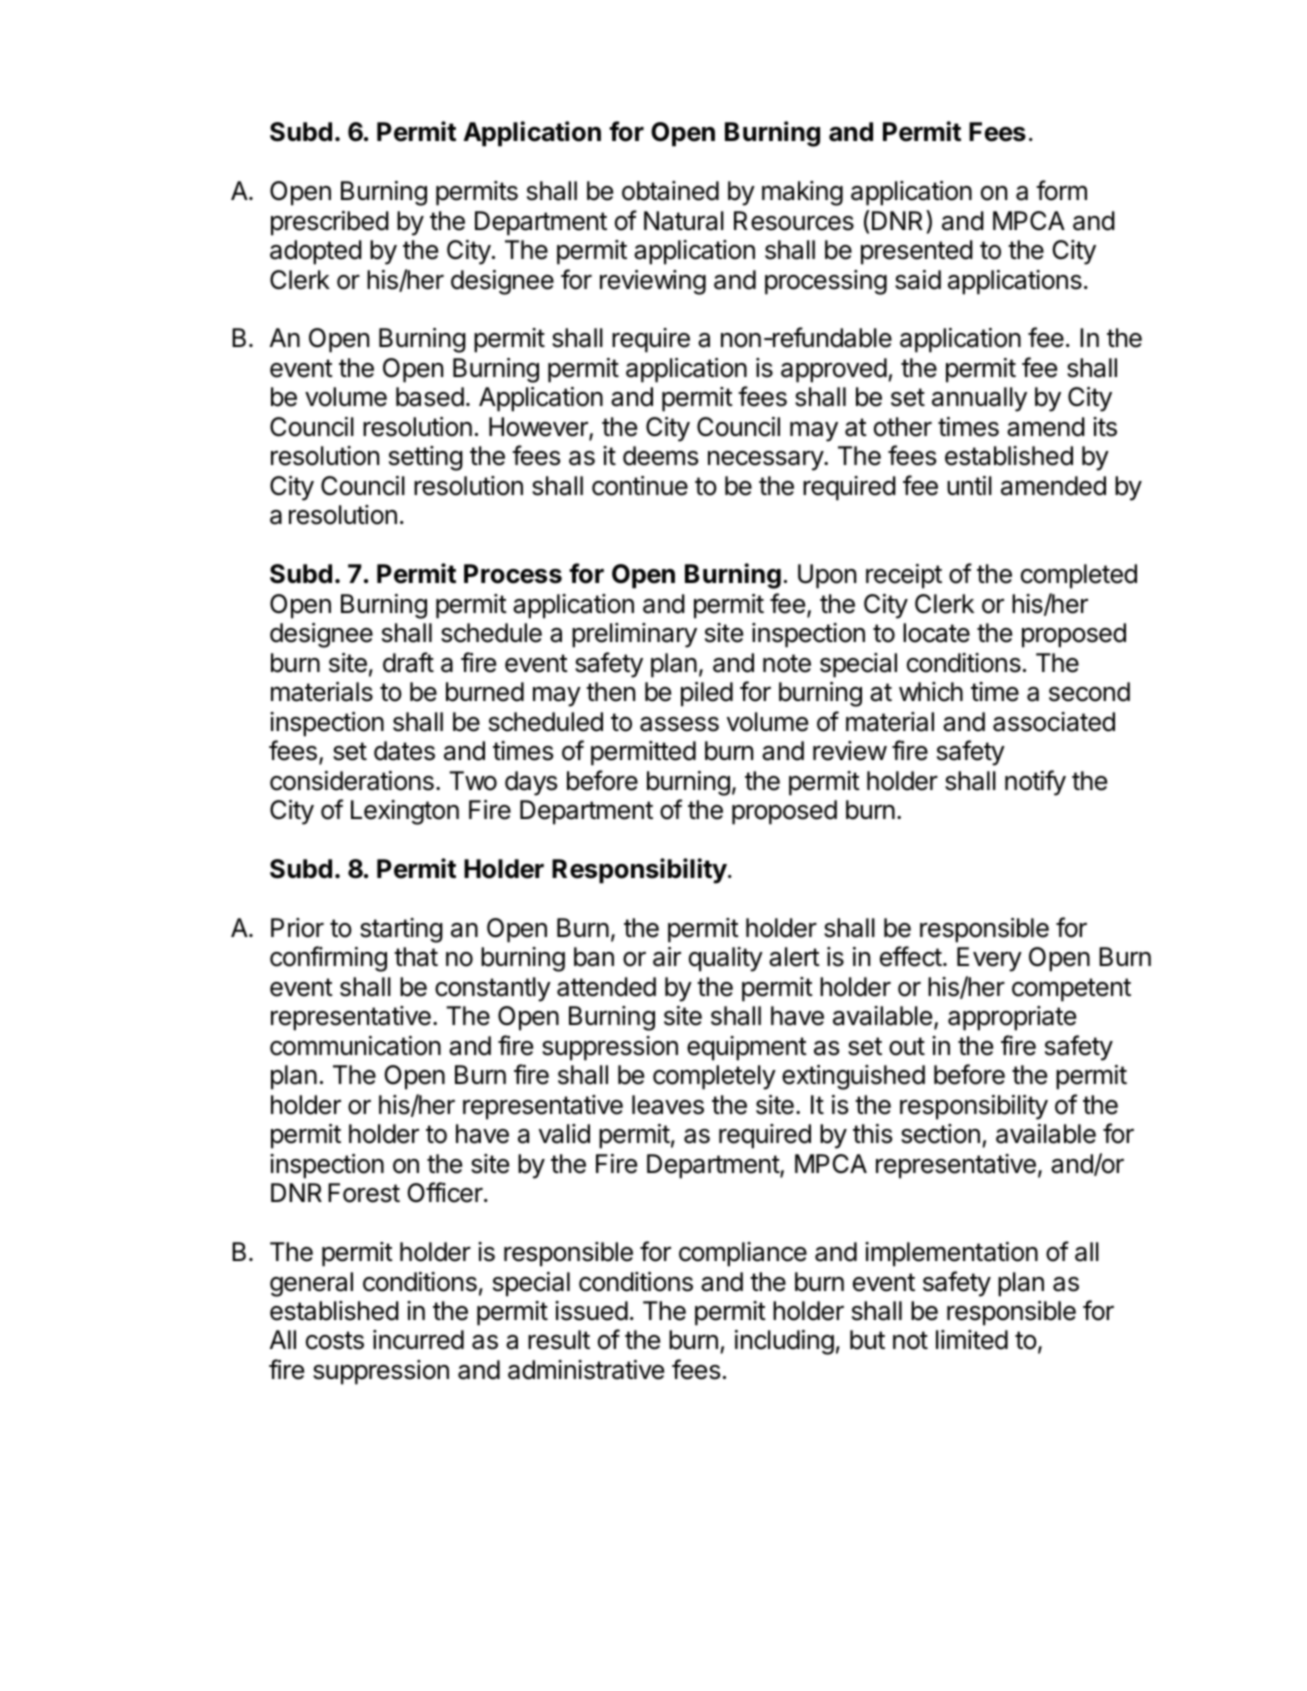  What do you see at coordinates (684, 221) in the screenshot?
I see `Natural` at bounding box center [684, 221].
